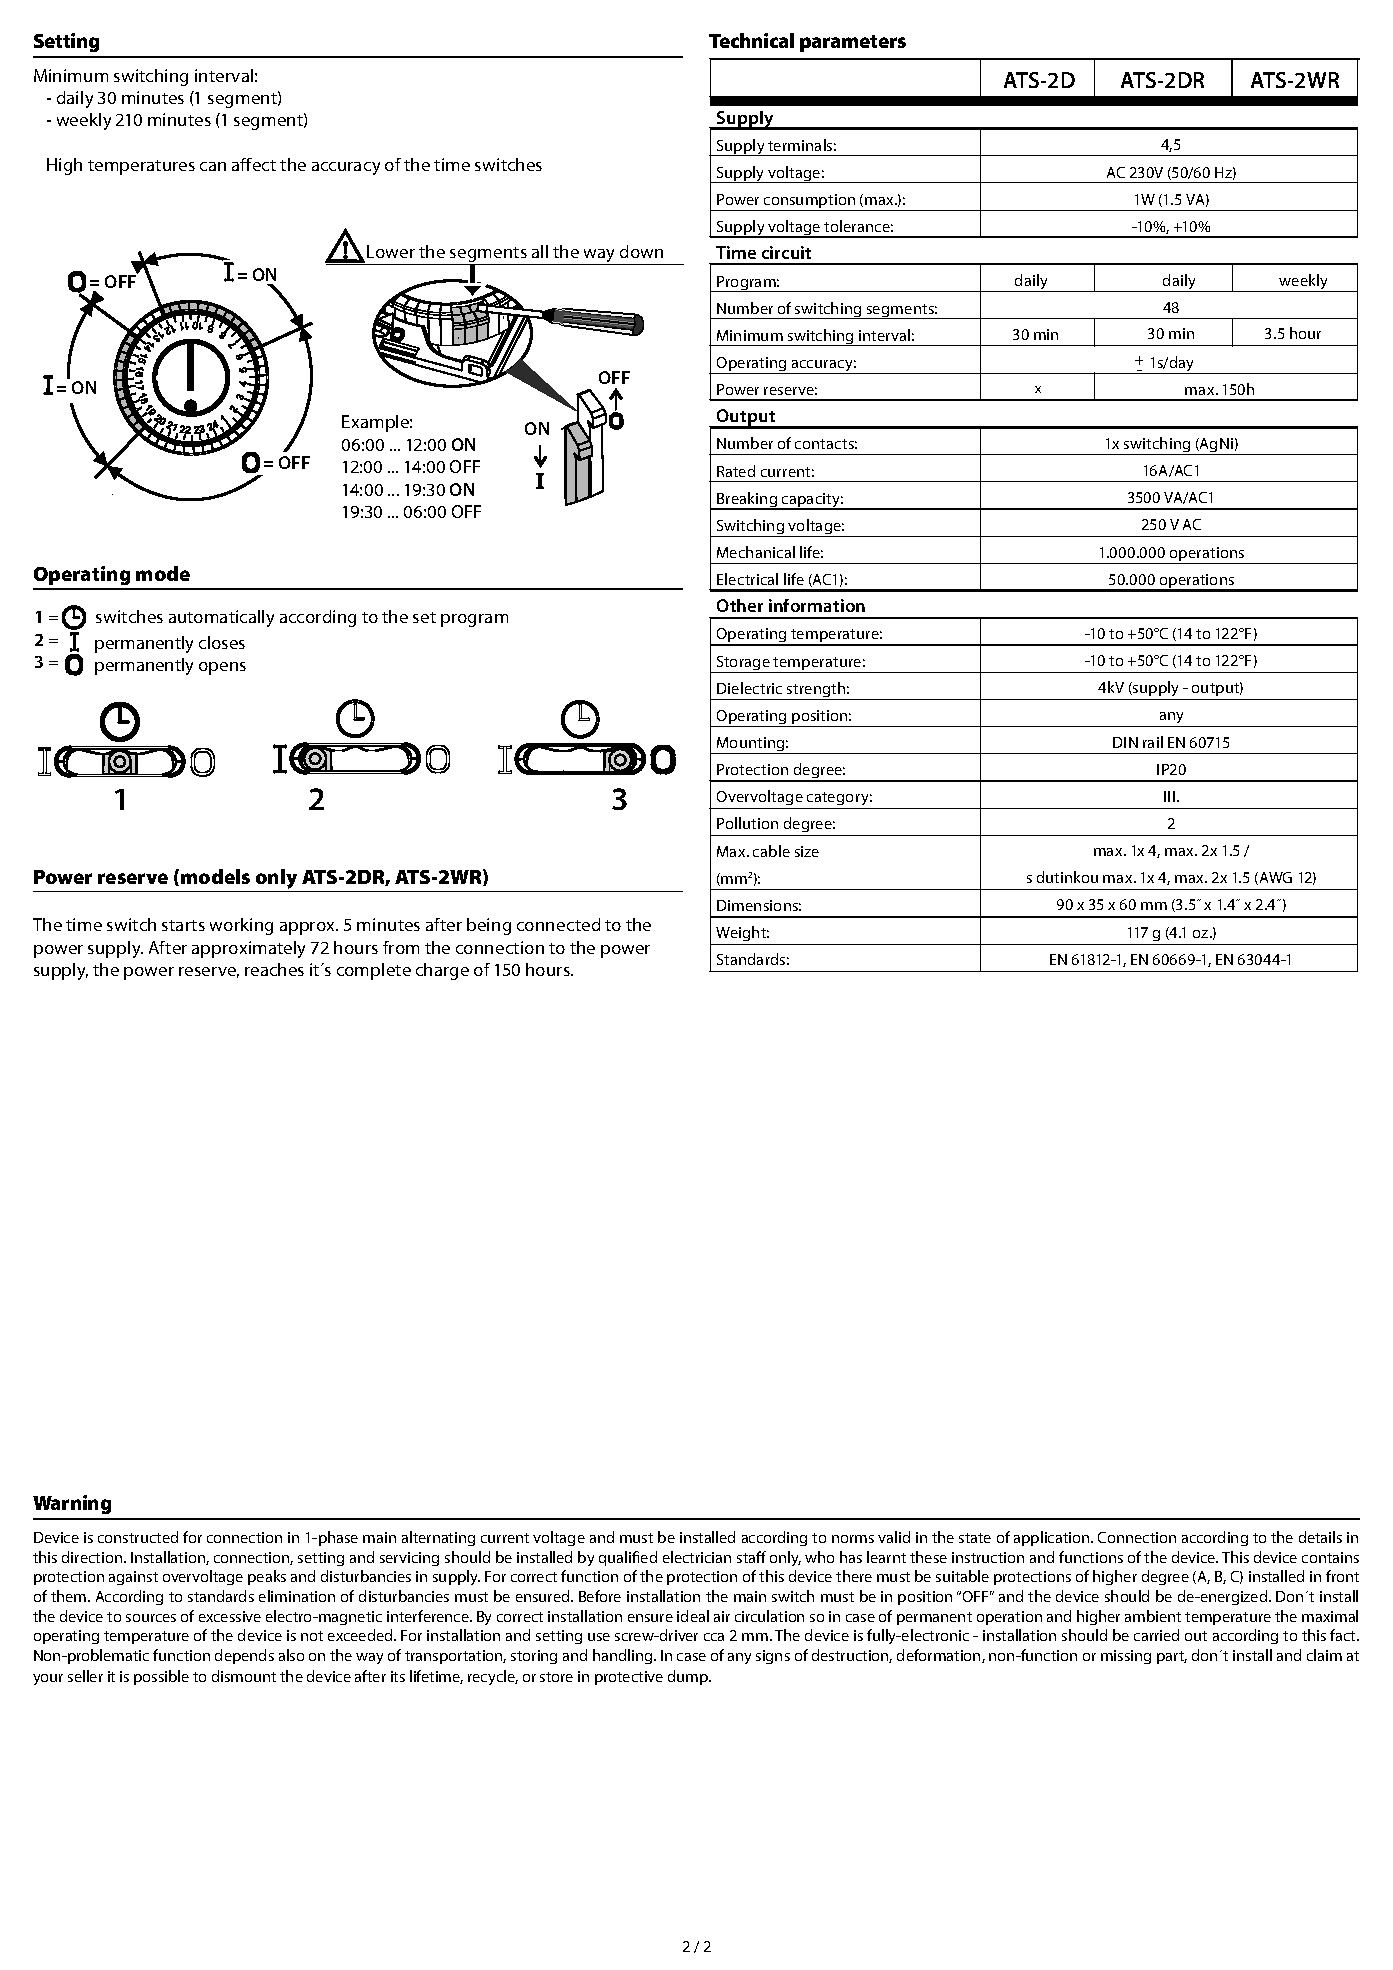  Describe the element at coordinates (1156, 1635) in the screenshot. I see `carried` at that location.
